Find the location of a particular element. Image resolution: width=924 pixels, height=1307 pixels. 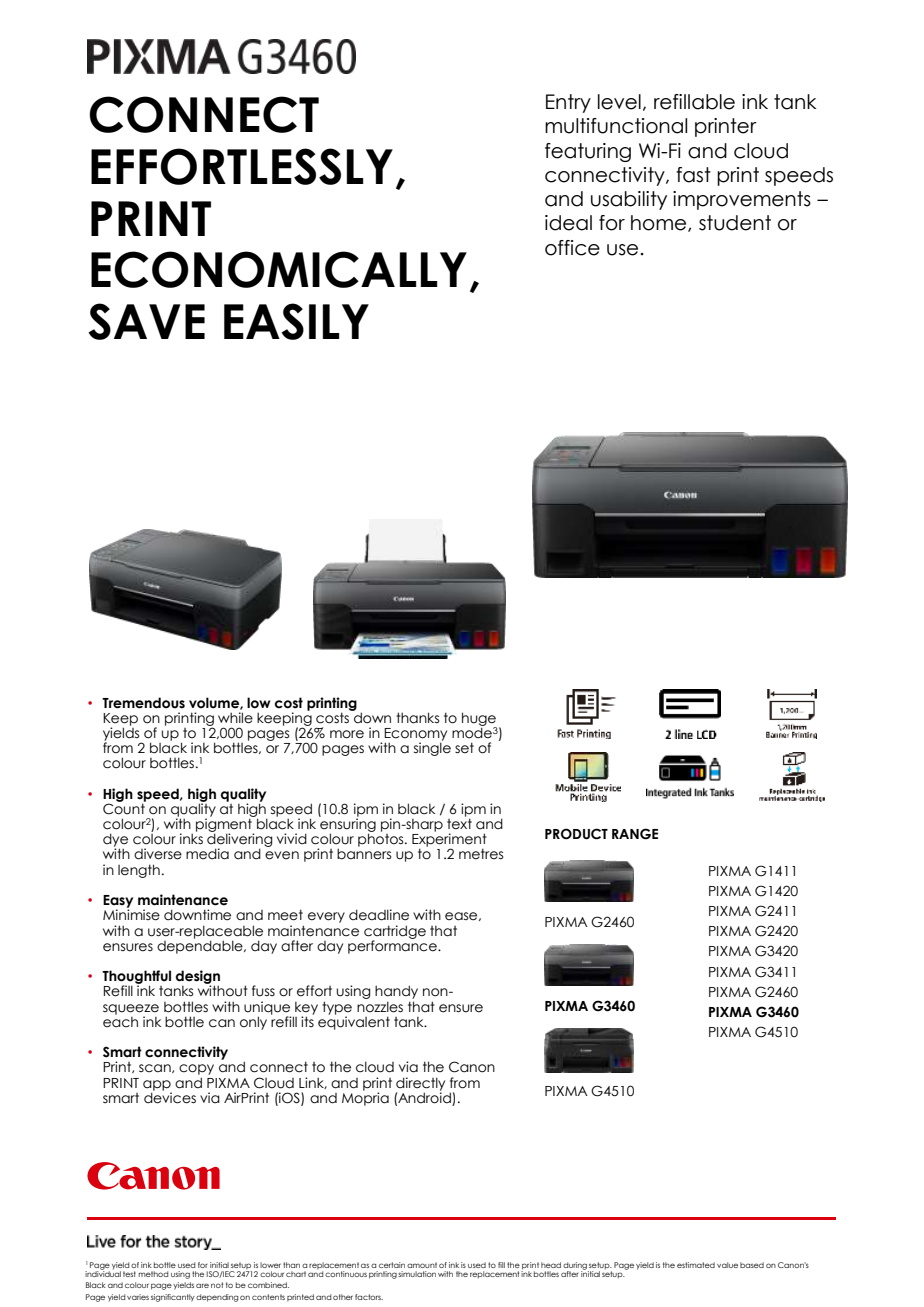

method is located at coordinates (153, 1274).
